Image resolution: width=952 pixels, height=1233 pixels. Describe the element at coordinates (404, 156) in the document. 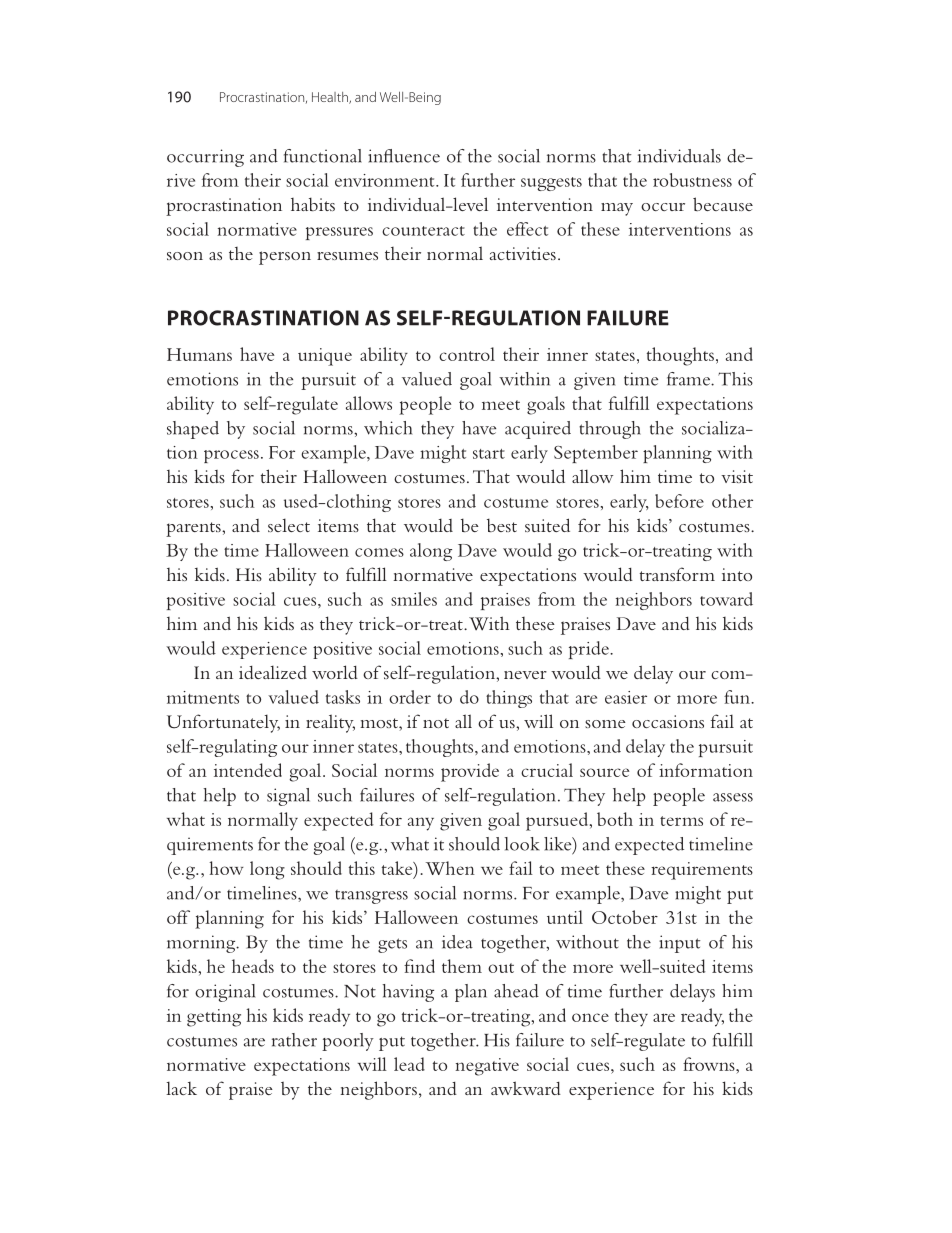

I see `influence` at that location.
